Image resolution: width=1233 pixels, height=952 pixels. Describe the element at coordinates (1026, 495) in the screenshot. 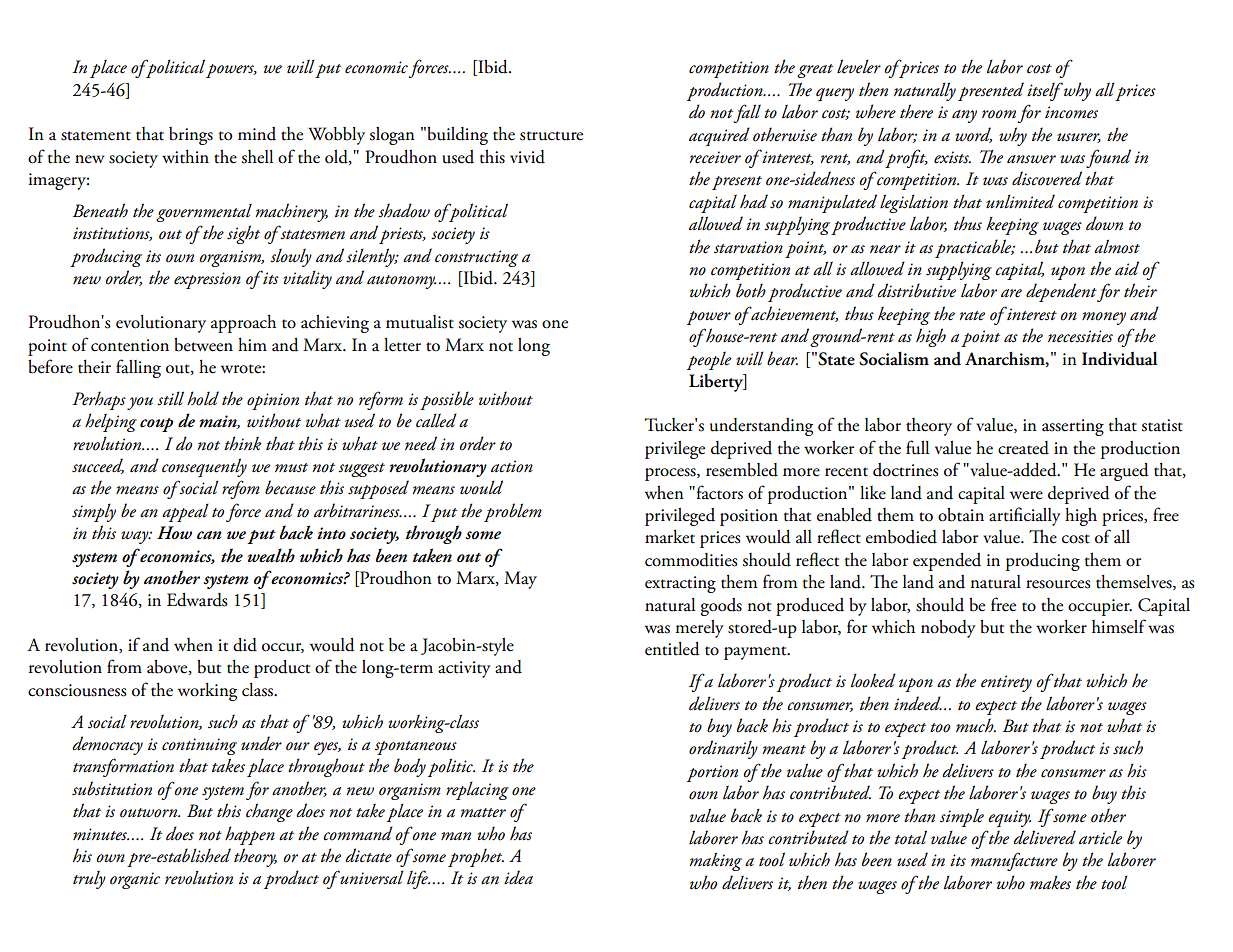

I see `were` at that location.
